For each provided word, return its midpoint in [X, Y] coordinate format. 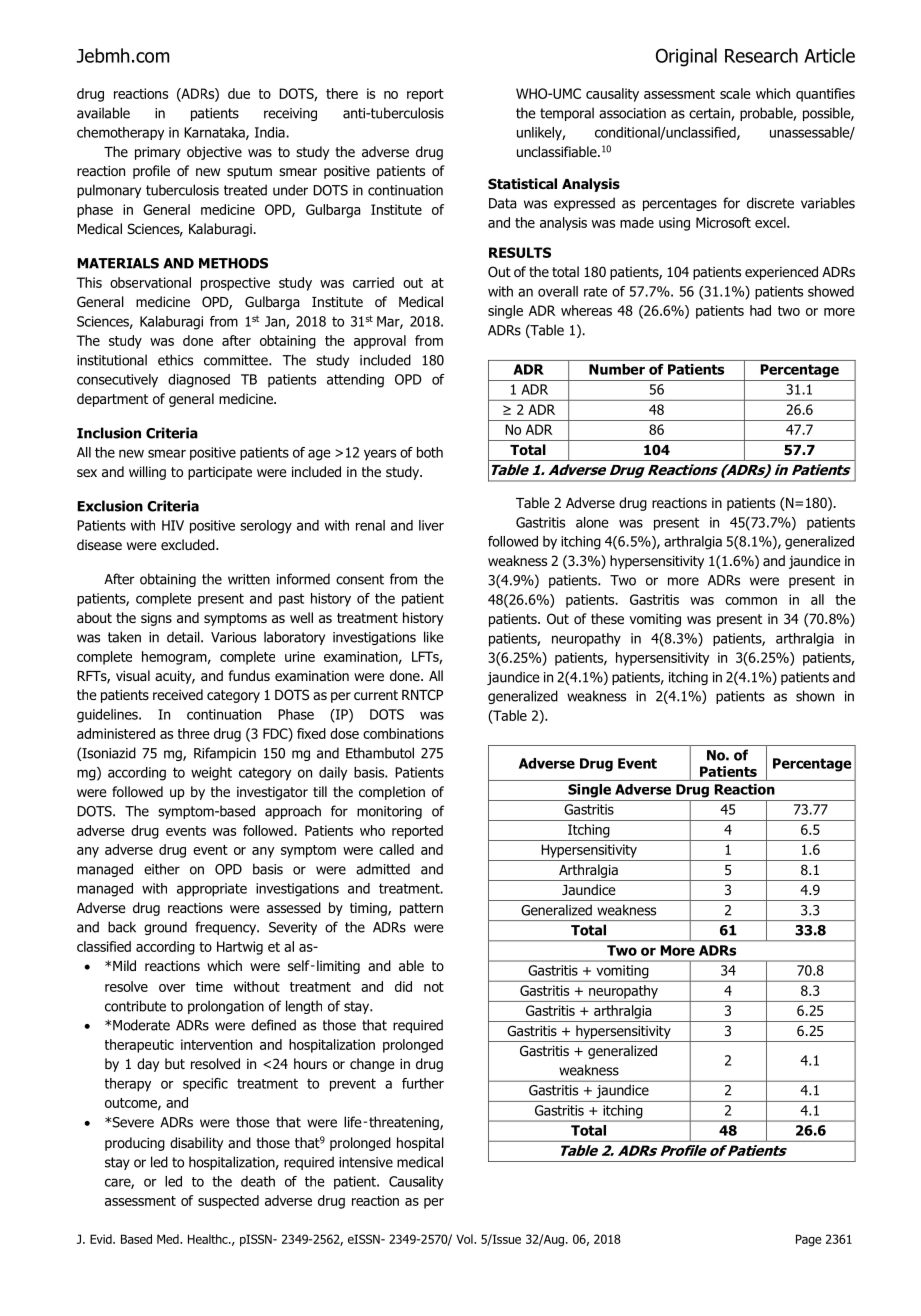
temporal [567, 114]
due [239, 93]
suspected [228, 1202]
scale [735, 93]
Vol [465, 1239]
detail [184, 637]
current [376, 695]
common [751, 601]
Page [808, 1240]
